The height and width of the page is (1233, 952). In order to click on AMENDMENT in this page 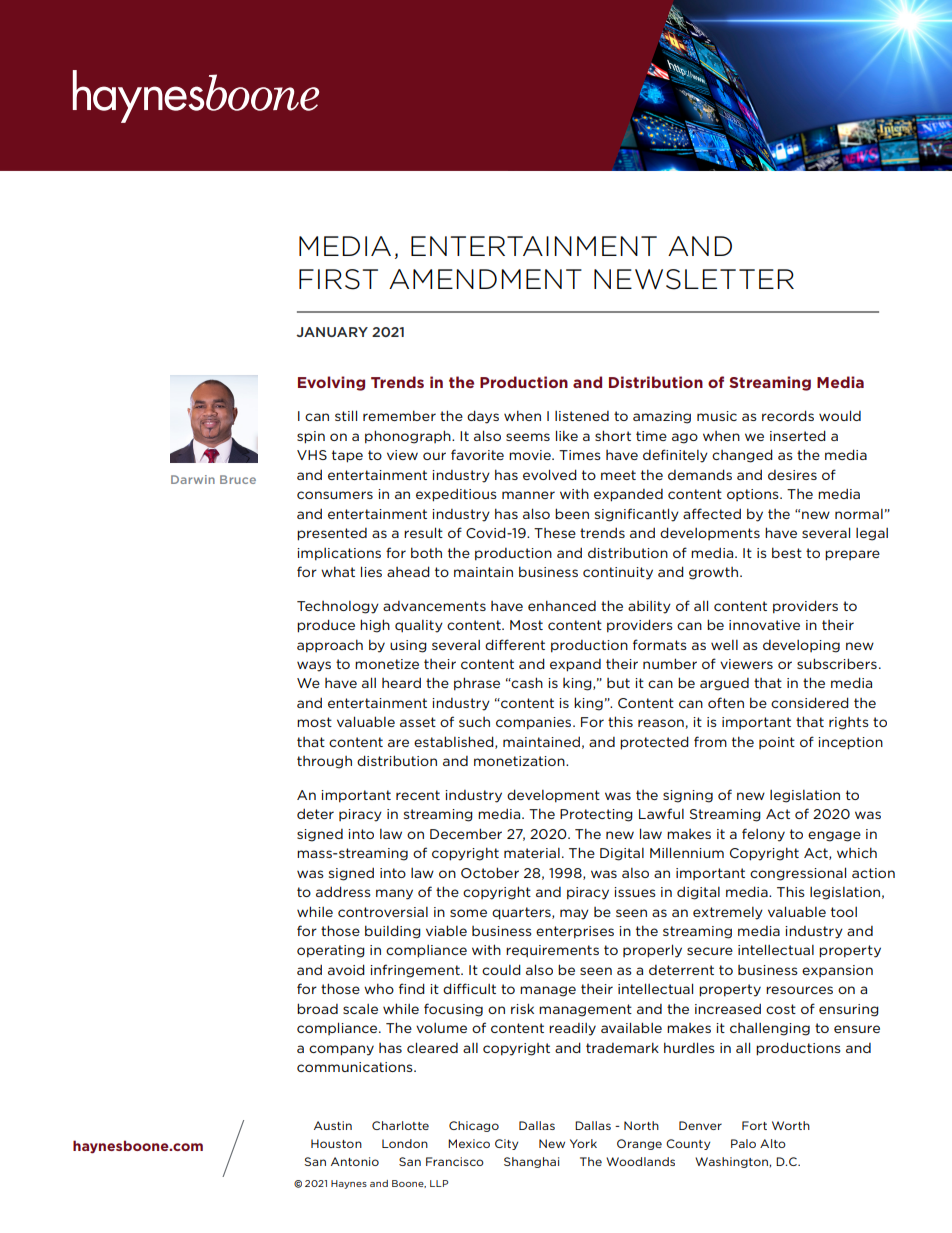, I will do `click(485, 279)`.
